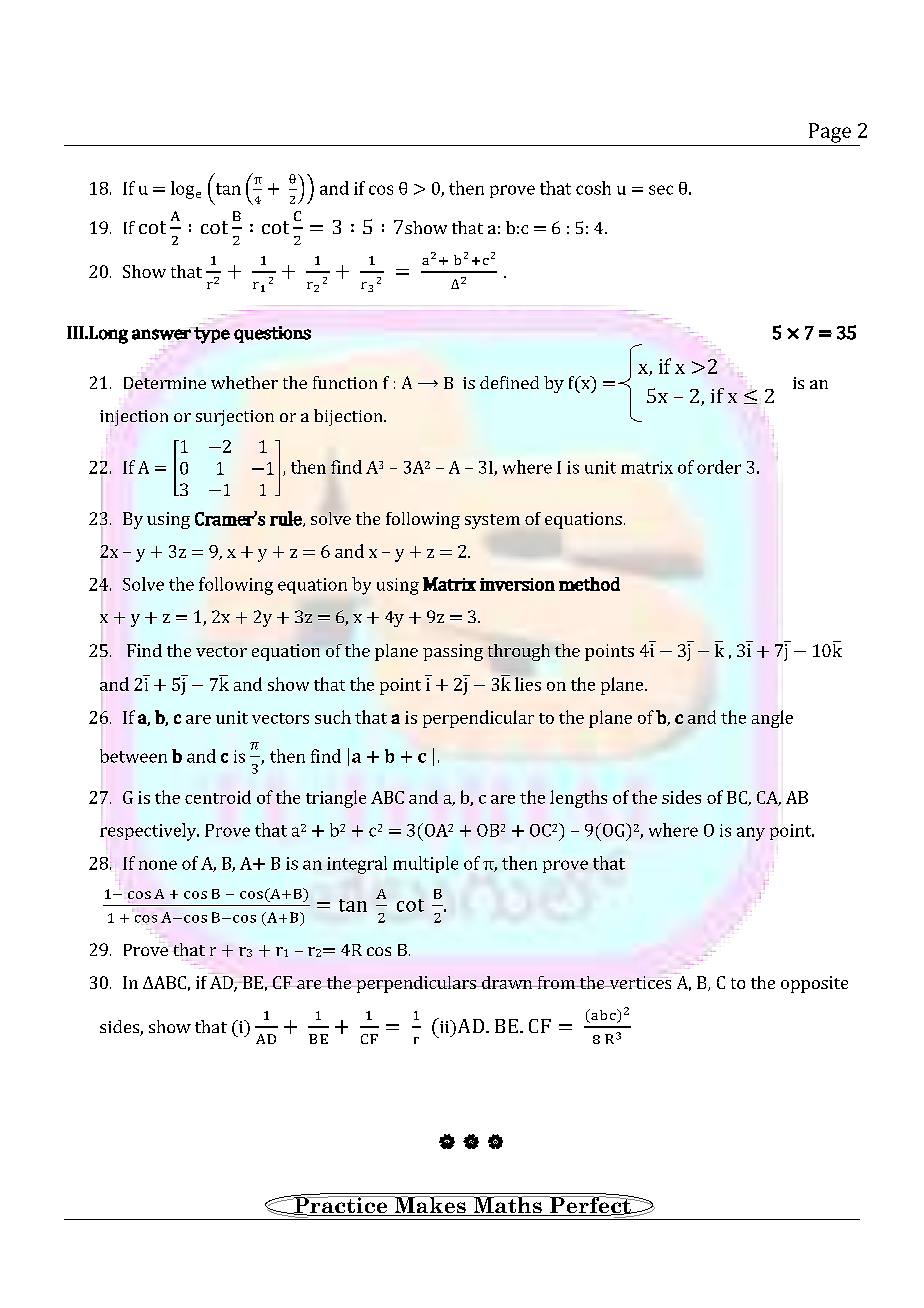 The width and height of the screenshot is (924, 1308). What do you see at coordinates (430, 1206) in the screenshot?
I see `Makes` at bounding box center [430, 1206].
